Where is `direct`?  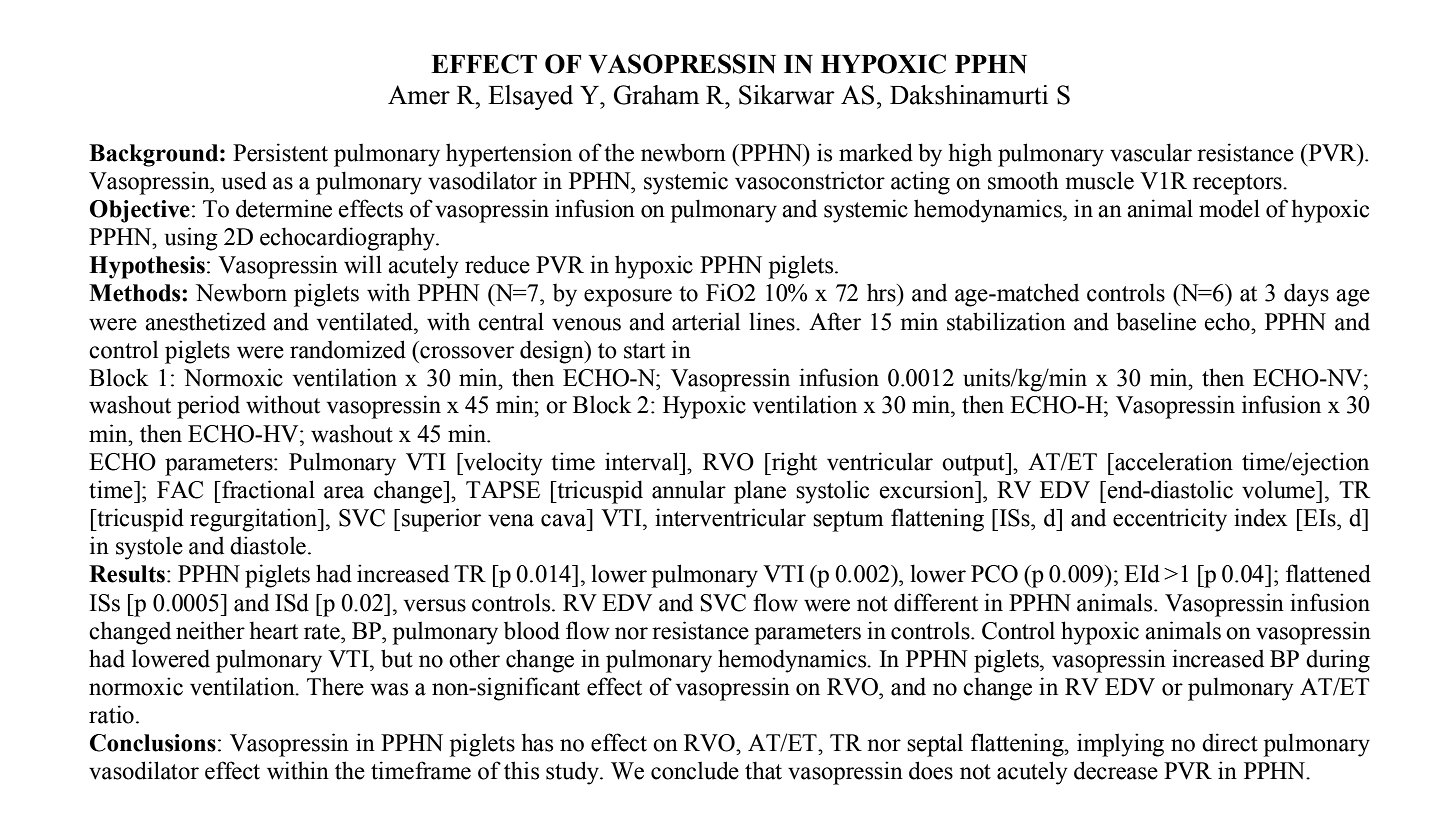 direct is located at coordinates (1230, 742).
